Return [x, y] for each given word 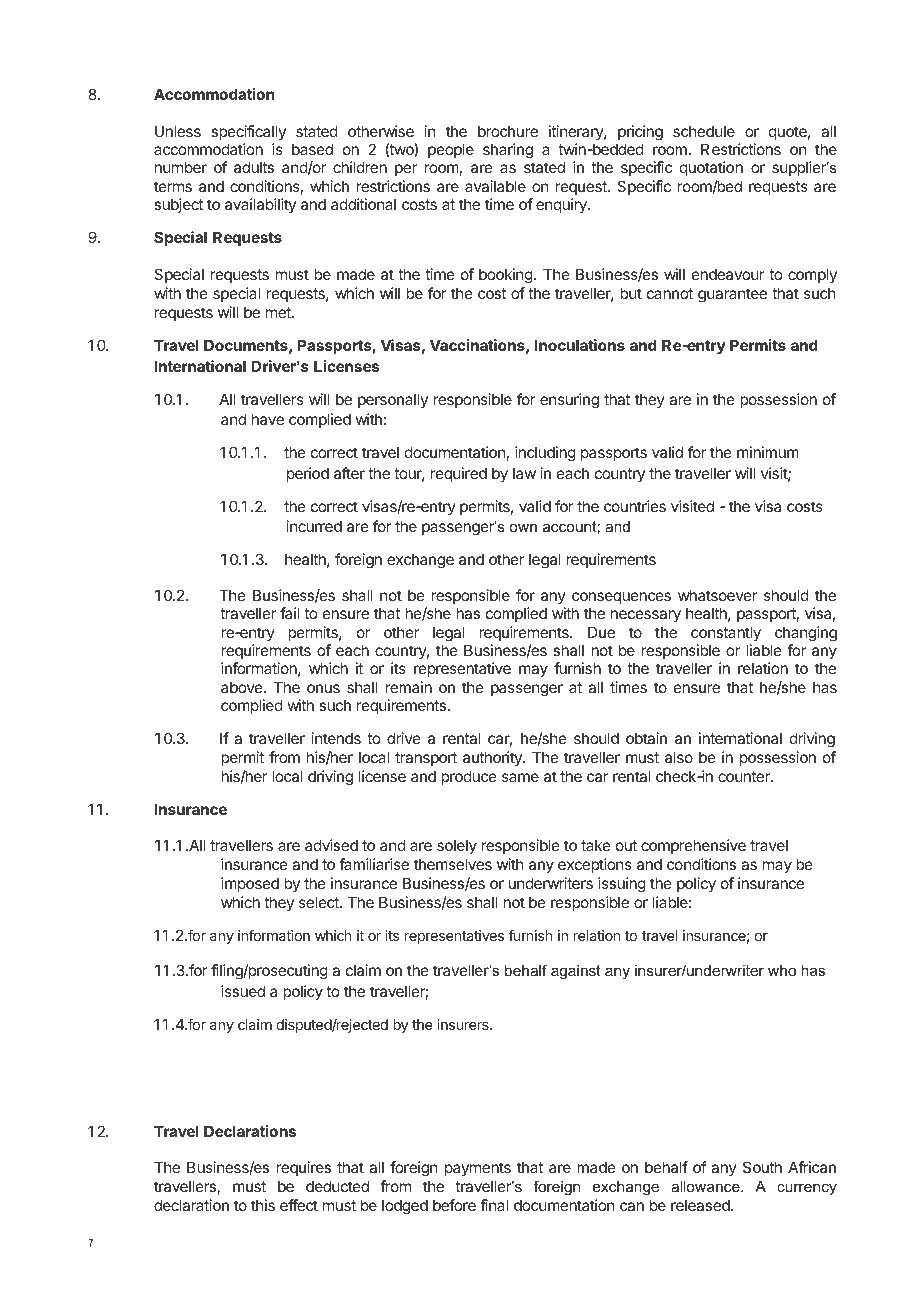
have [268, 419]
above [243, 687]
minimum [768, 452]
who [782, 970]
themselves [453, 864]
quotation [711, 168]
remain [408, 687]
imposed [250, 884]
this [263, 1205]
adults [254, 167]
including [545, 454]
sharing [508, 151]
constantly [726, 633]
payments [478, 1169]
